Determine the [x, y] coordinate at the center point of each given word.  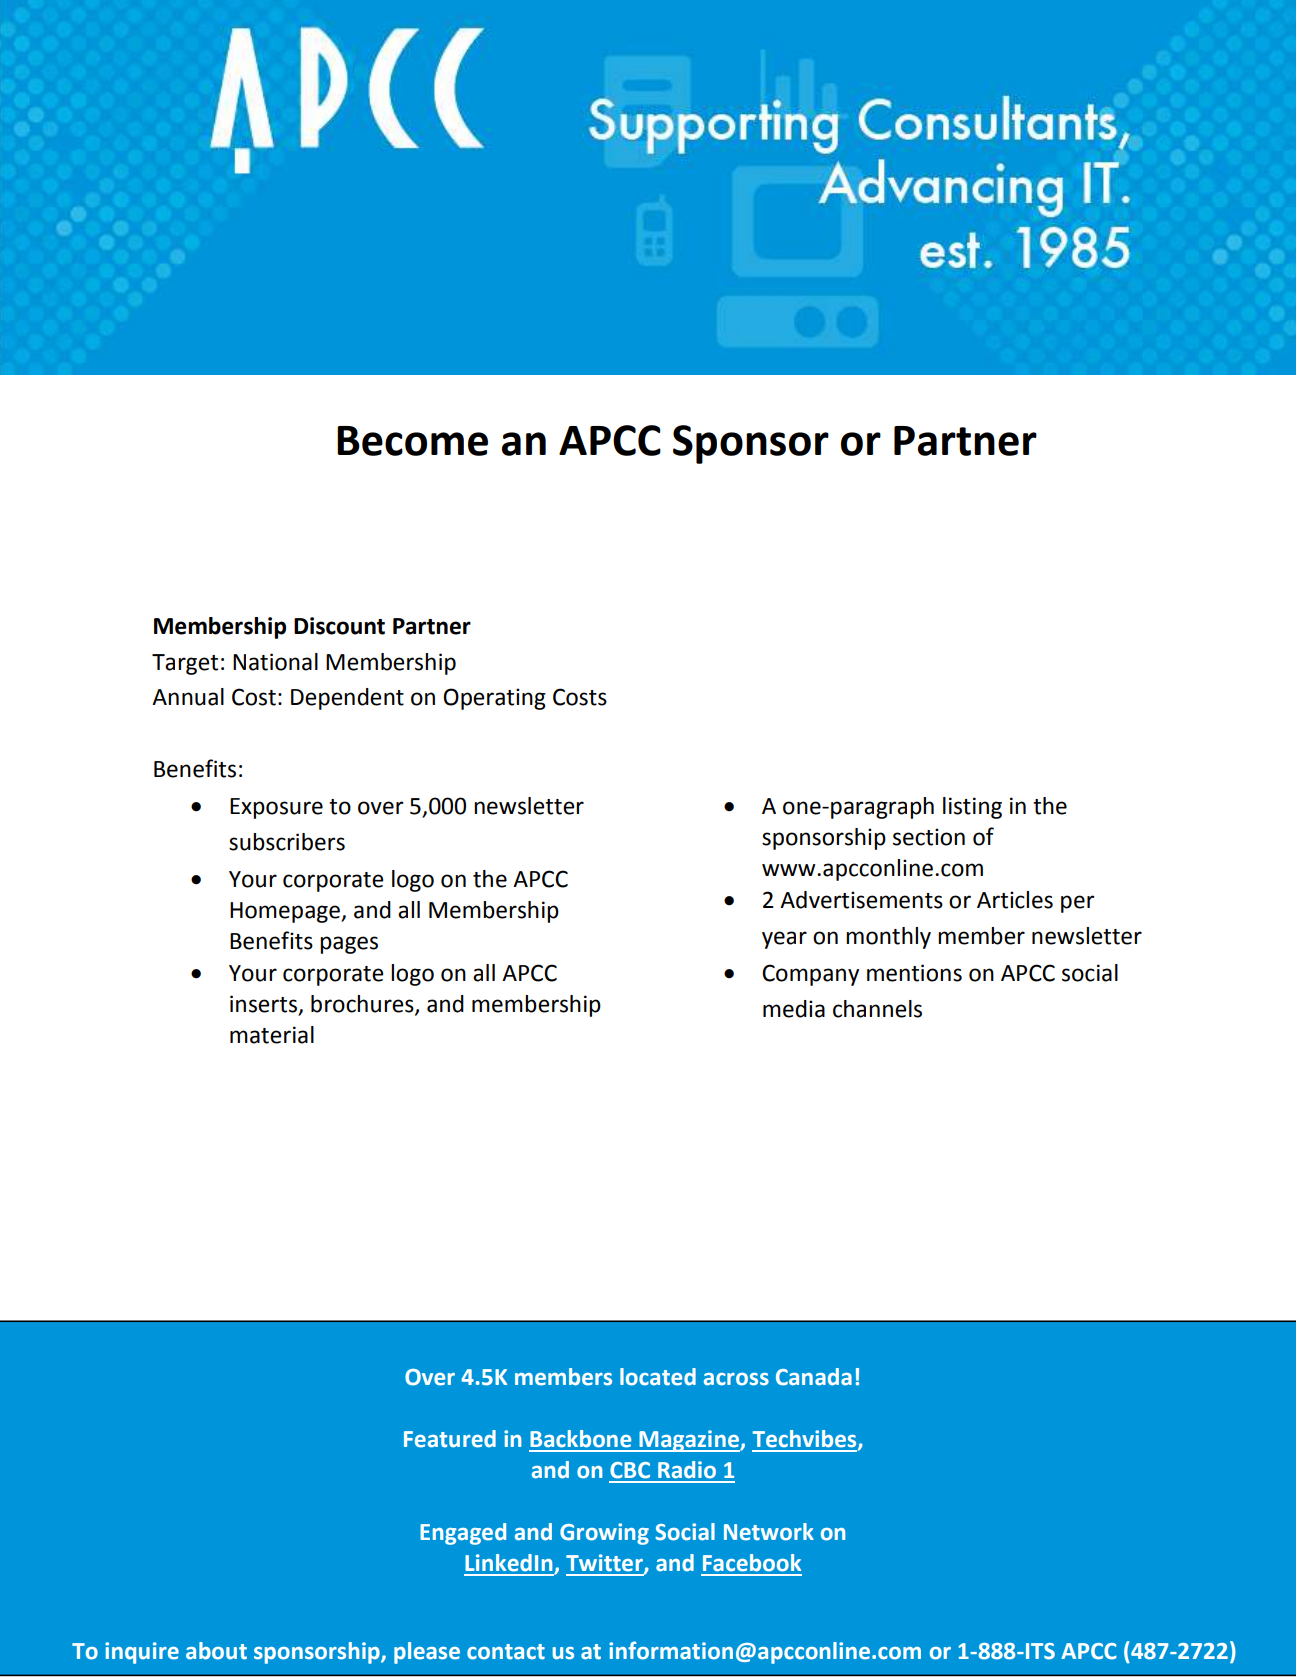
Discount [339, 626]
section [929, 837]
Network [769, 1532]
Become [412, 441]
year [784, 940]
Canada [814, 1377]
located [658, 1377]
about [216, 1651]
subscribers [287, 842]
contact [506, 1652]
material [272, 1035]
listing [972, 808]
